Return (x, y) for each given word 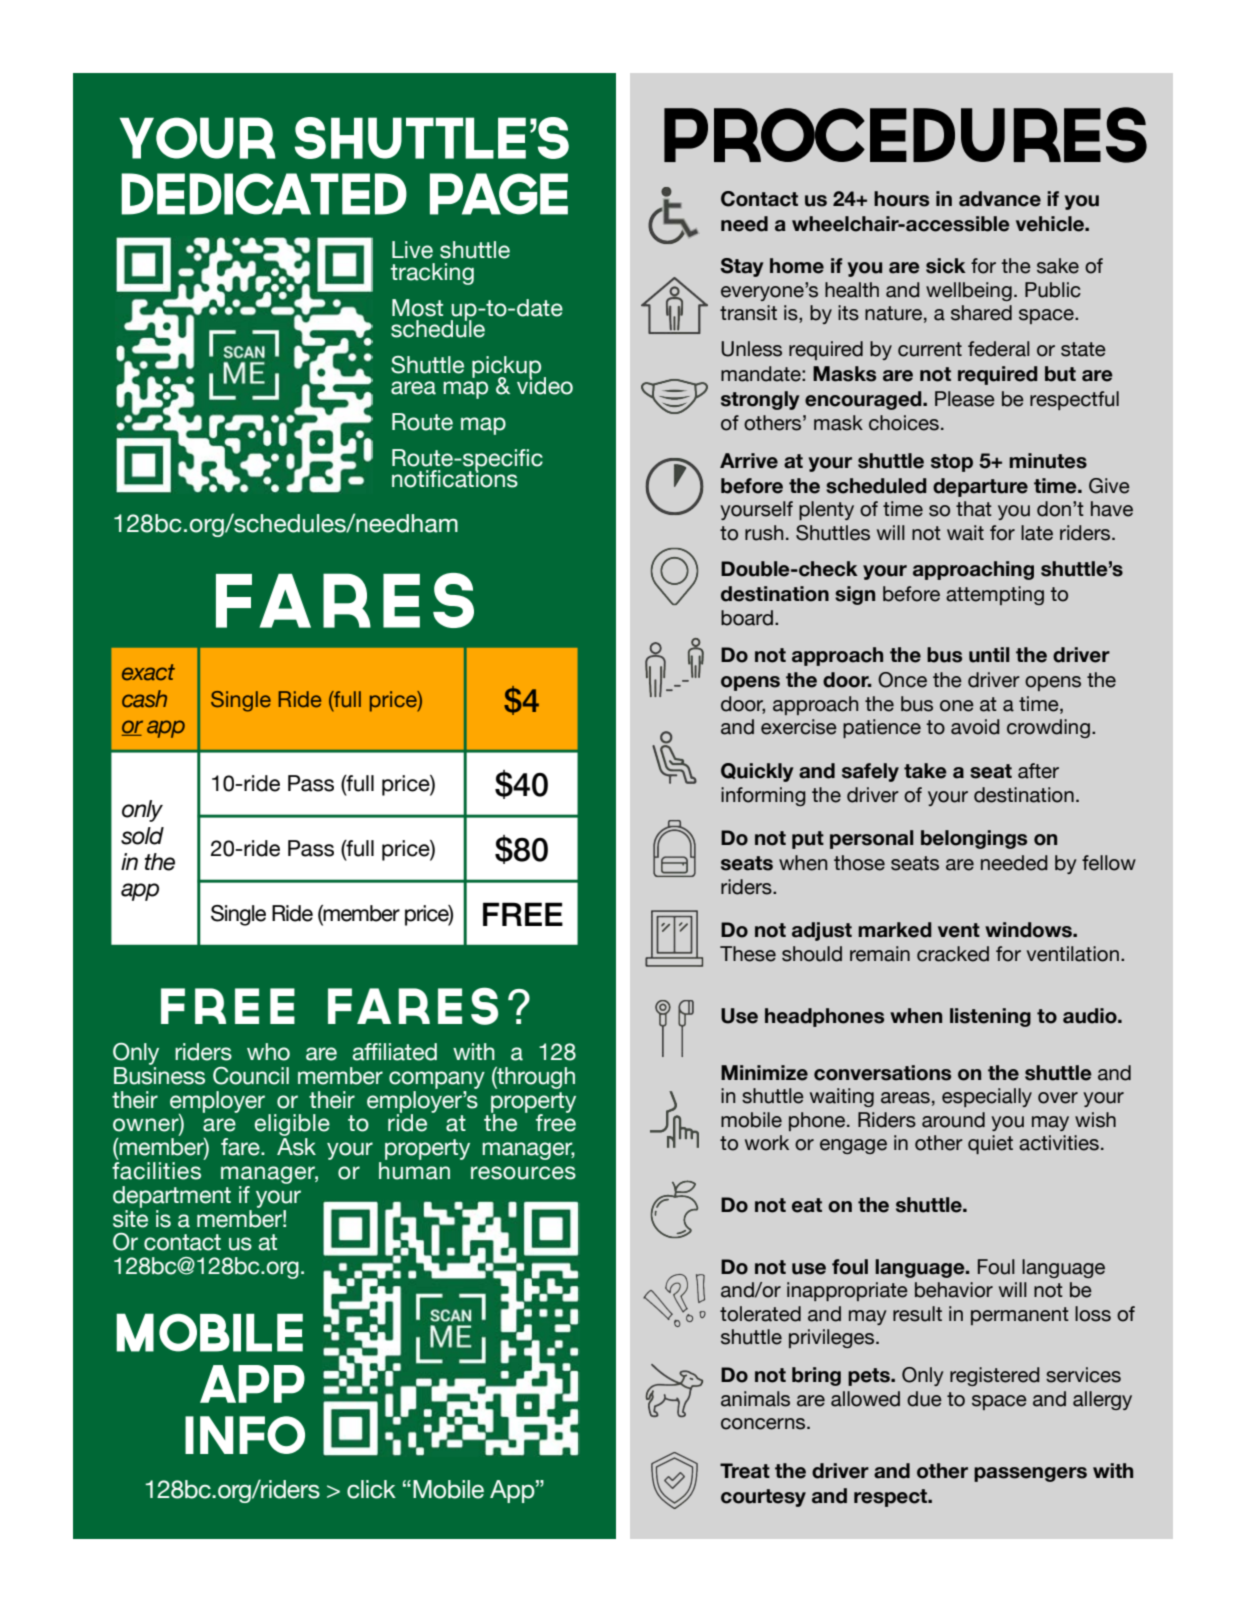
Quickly (757, 772)
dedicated (264, 194)
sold (142, 836)
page (499, 194)
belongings (974, 839)
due (924, 1399)
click (371, 1489)
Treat (745, 1471)
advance (1000, 199)
